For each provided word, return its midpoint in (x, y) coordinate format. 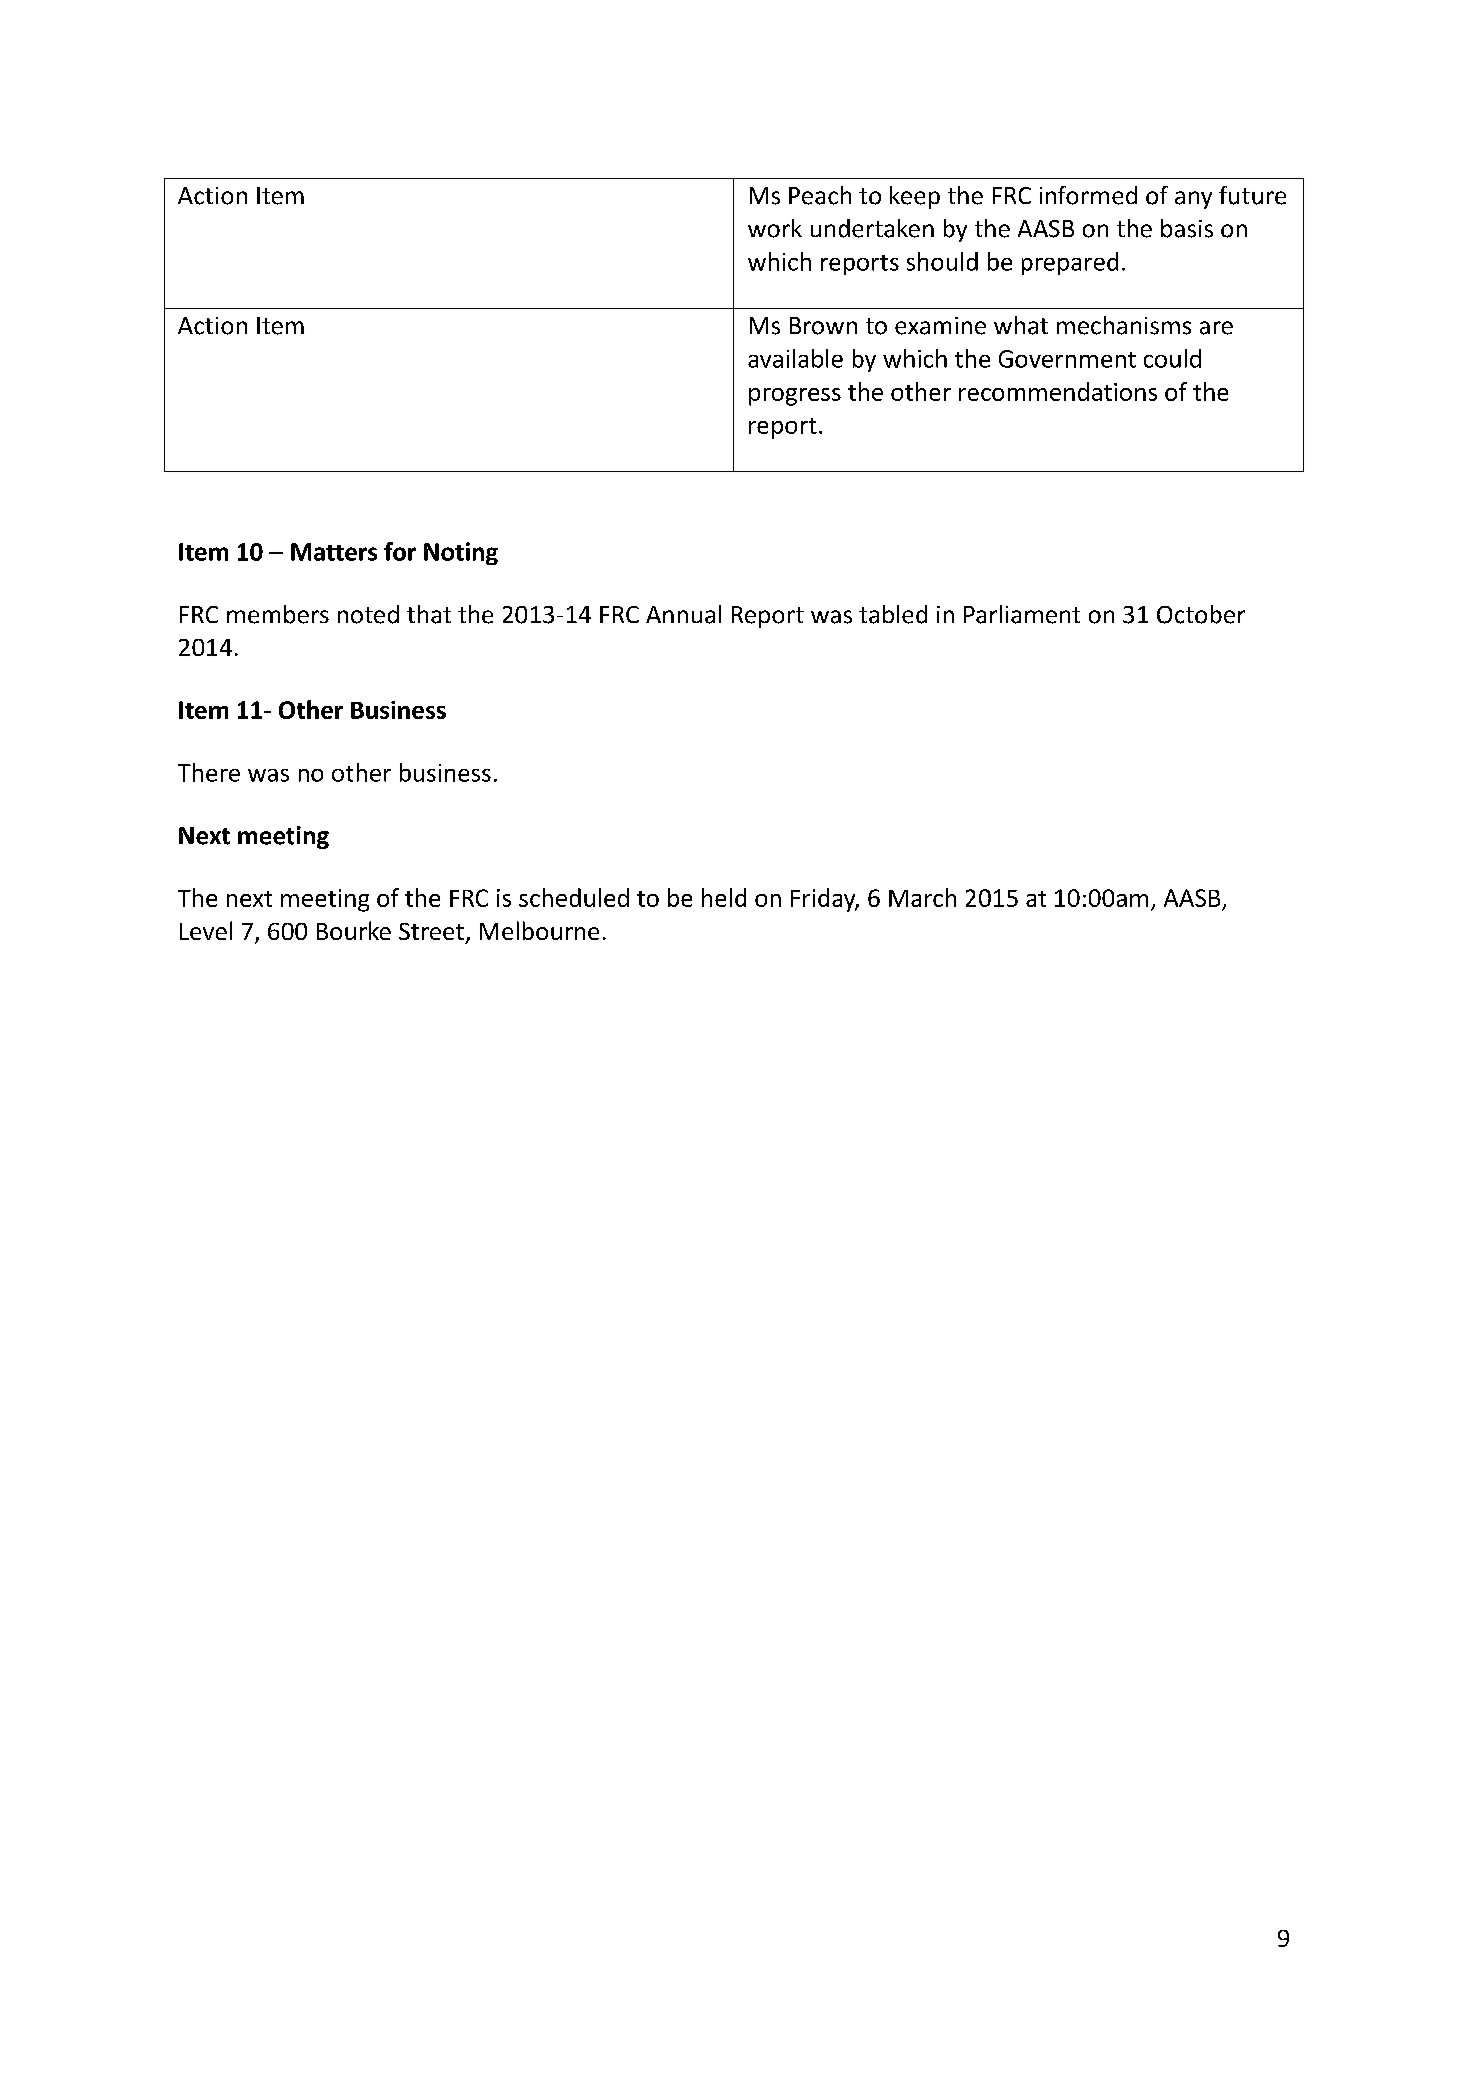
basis (1187, 228)
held (724, 897)
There (209, 772)
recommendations (1058, 391)
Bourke (354, 930)
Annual (683, 614)
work (775, 228)
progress (795, 397)
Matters (334, 552)
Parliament (1022, 614)
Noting (461, 553)
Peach (820, 195)
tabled (893, 614)
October (1201, 614)
